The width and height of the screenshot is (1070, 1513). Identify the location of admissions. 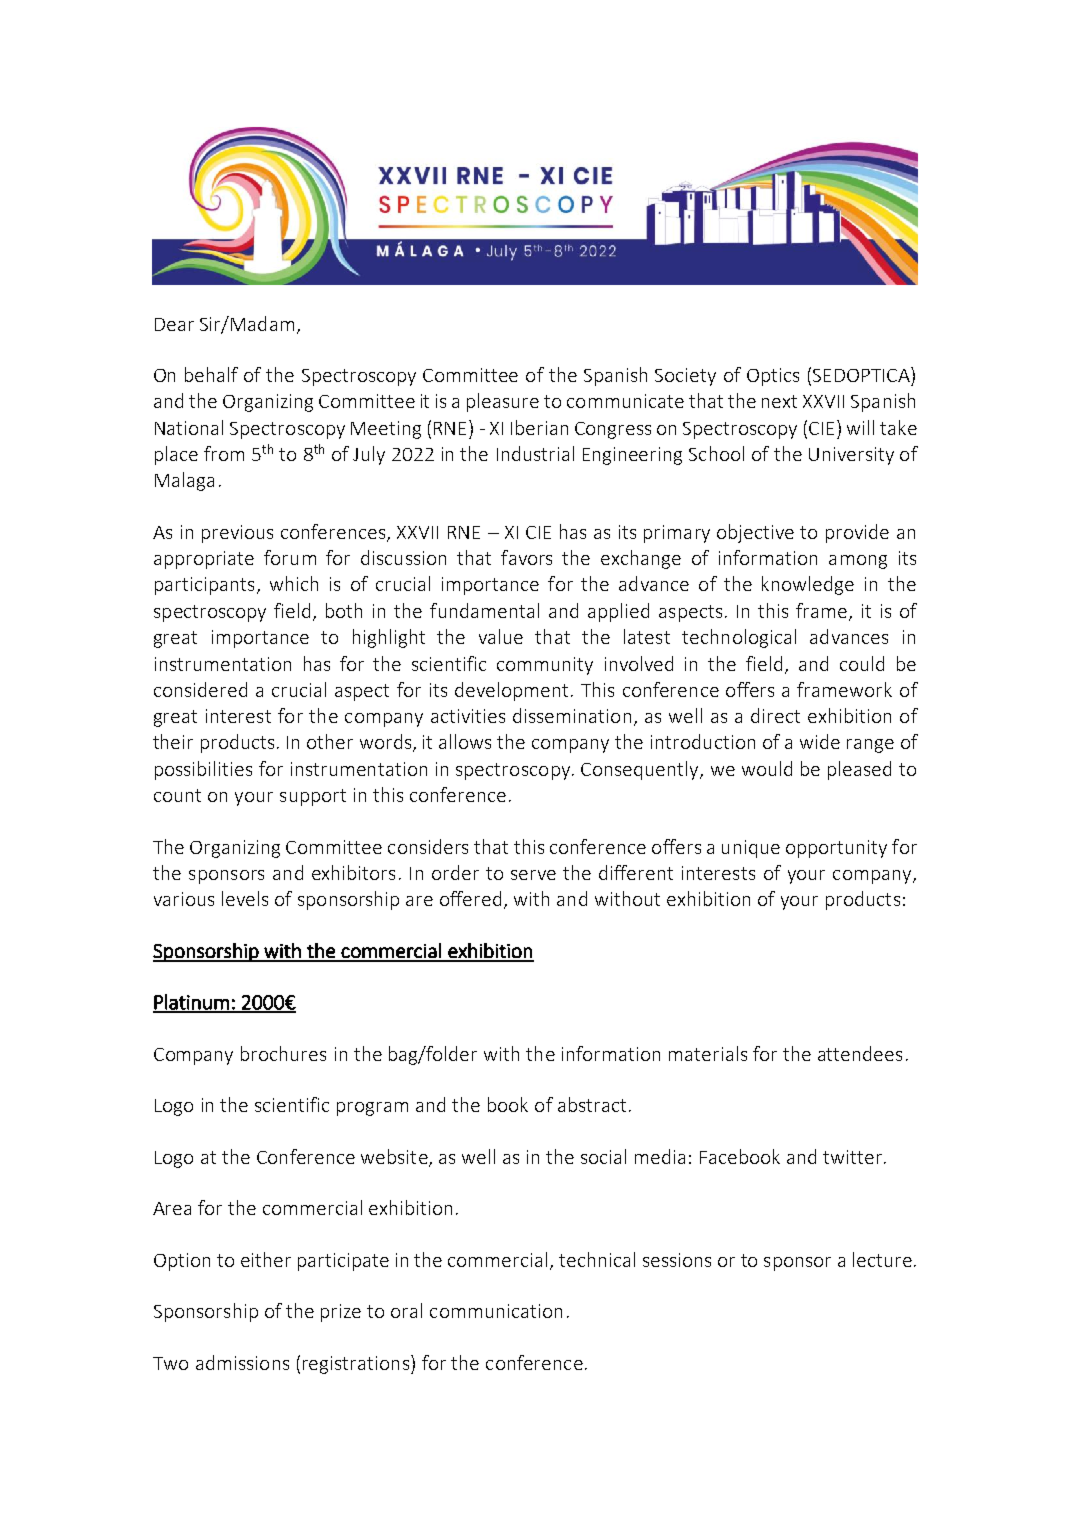
(242, 1362).
